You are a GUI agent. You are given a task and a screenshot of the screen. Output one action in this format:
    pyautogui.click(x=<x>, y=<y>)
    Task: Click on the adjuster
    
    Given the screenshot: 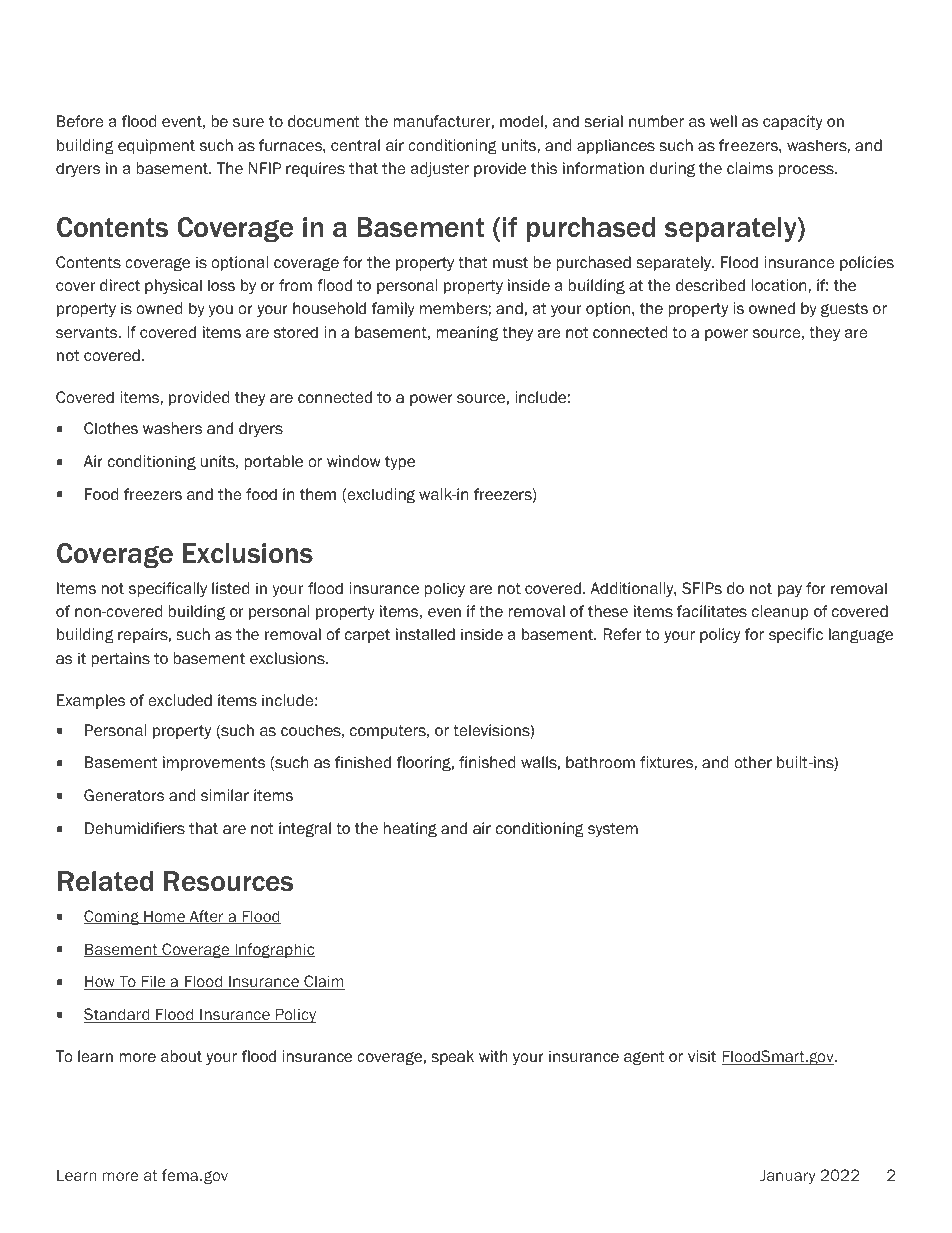 What is the action you would take?
    pyautogui.click(x=440, y=169)
